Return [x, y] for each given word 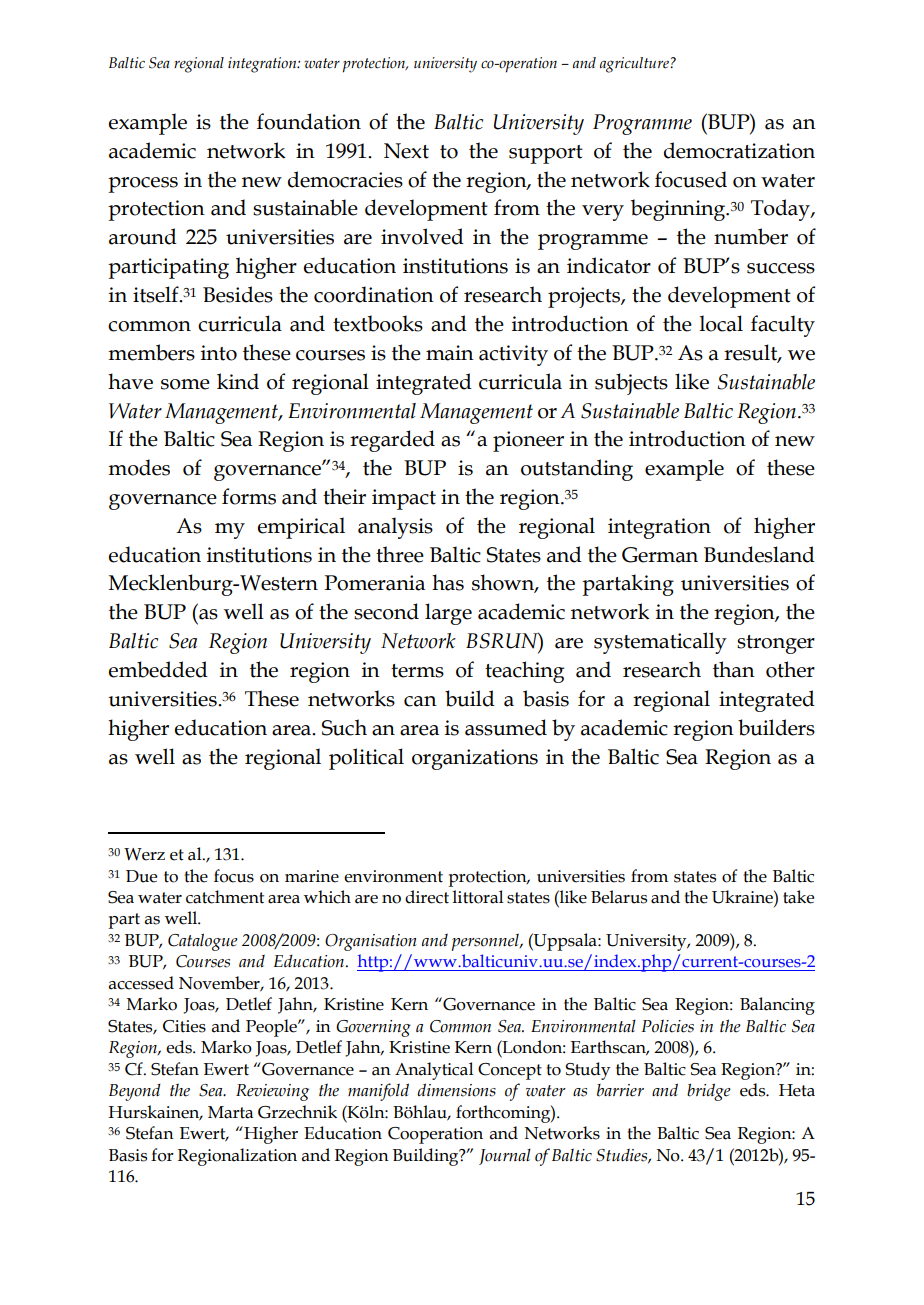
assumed [506, 727]
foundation [309, 121]
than [734, 669]
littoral [478, 897]
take [798, 897]
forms [249, 496]
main [450, 353]
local [721, 323]
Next [406, 151]
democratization [739, 150]
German [660, 555]
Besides [238, 294]
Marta [230, 1112]
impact [404, 499]
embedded [158, 669]
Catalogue [203, 942]
